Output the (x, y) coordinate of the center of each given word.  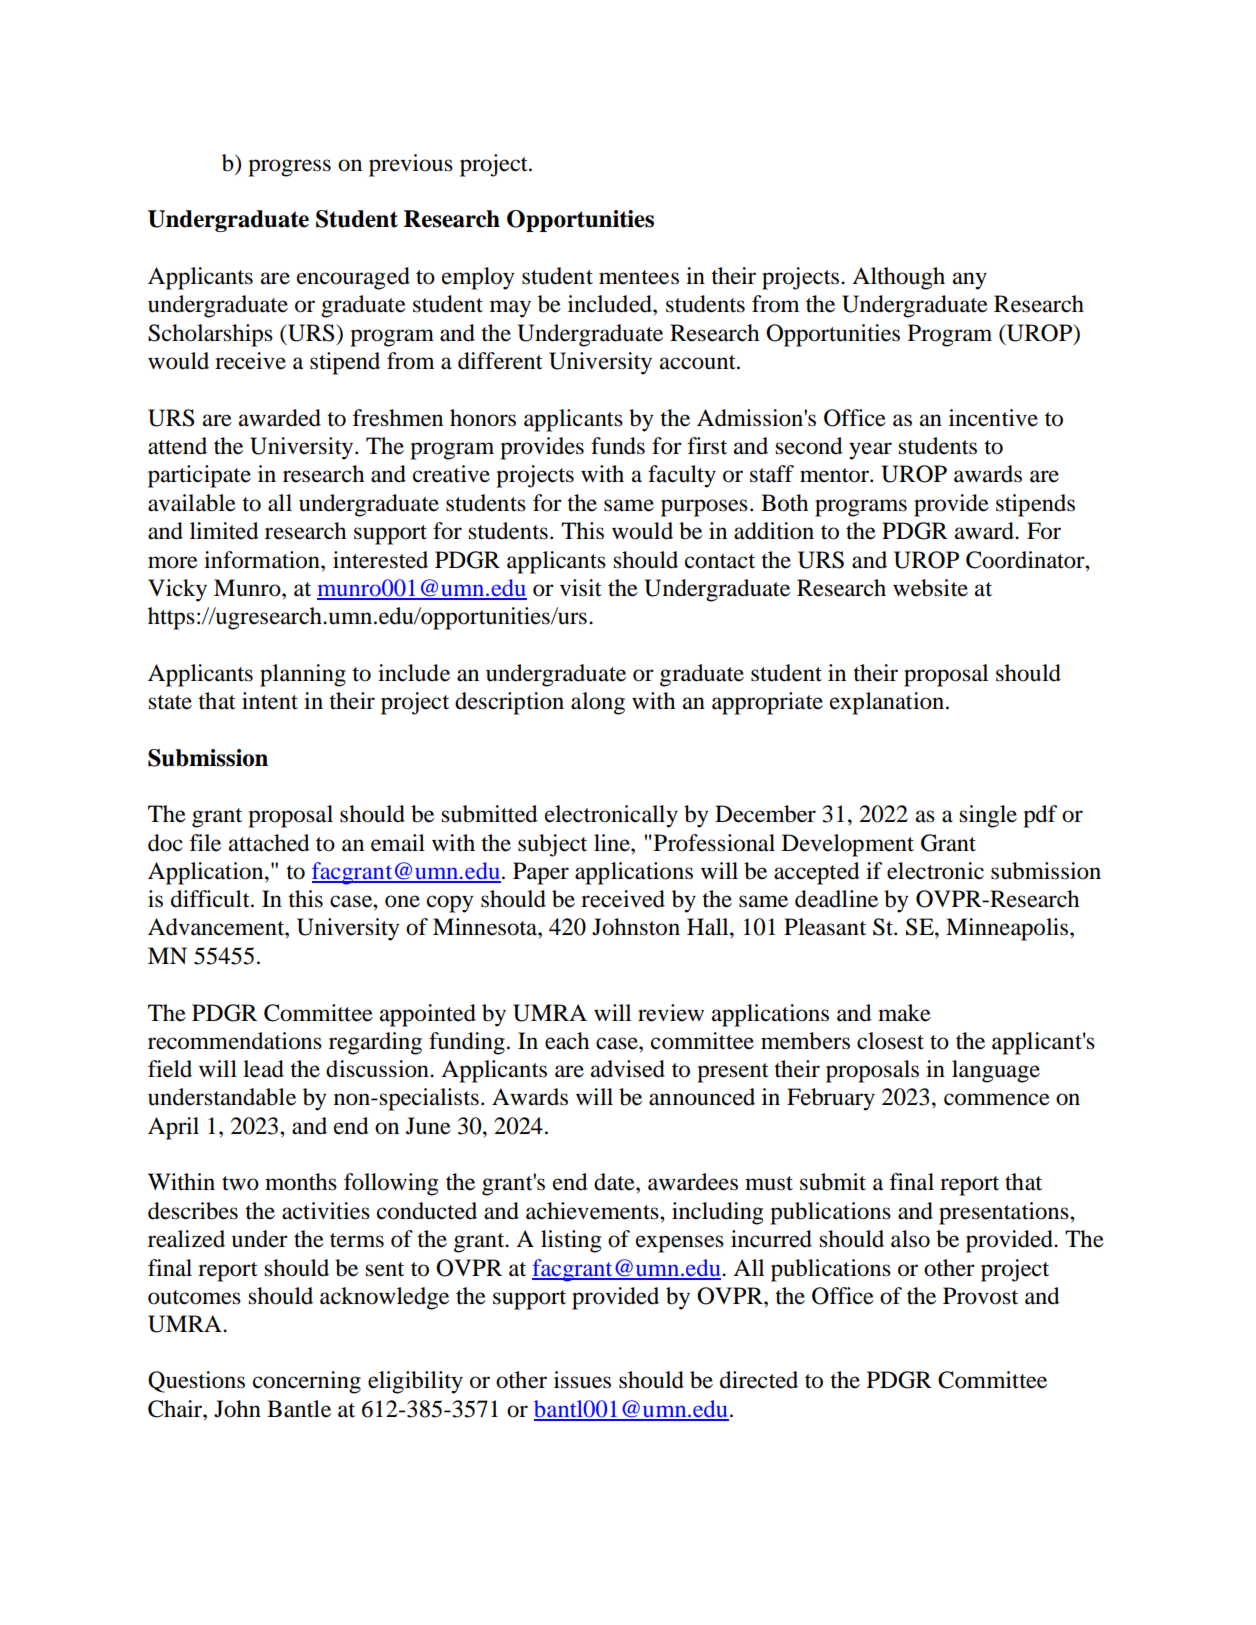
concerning (307, 1382)
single (988, 816)
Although (898, 278)
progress (289, 168)
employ (478, 278)
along (598, 703)
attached (269, 843)
